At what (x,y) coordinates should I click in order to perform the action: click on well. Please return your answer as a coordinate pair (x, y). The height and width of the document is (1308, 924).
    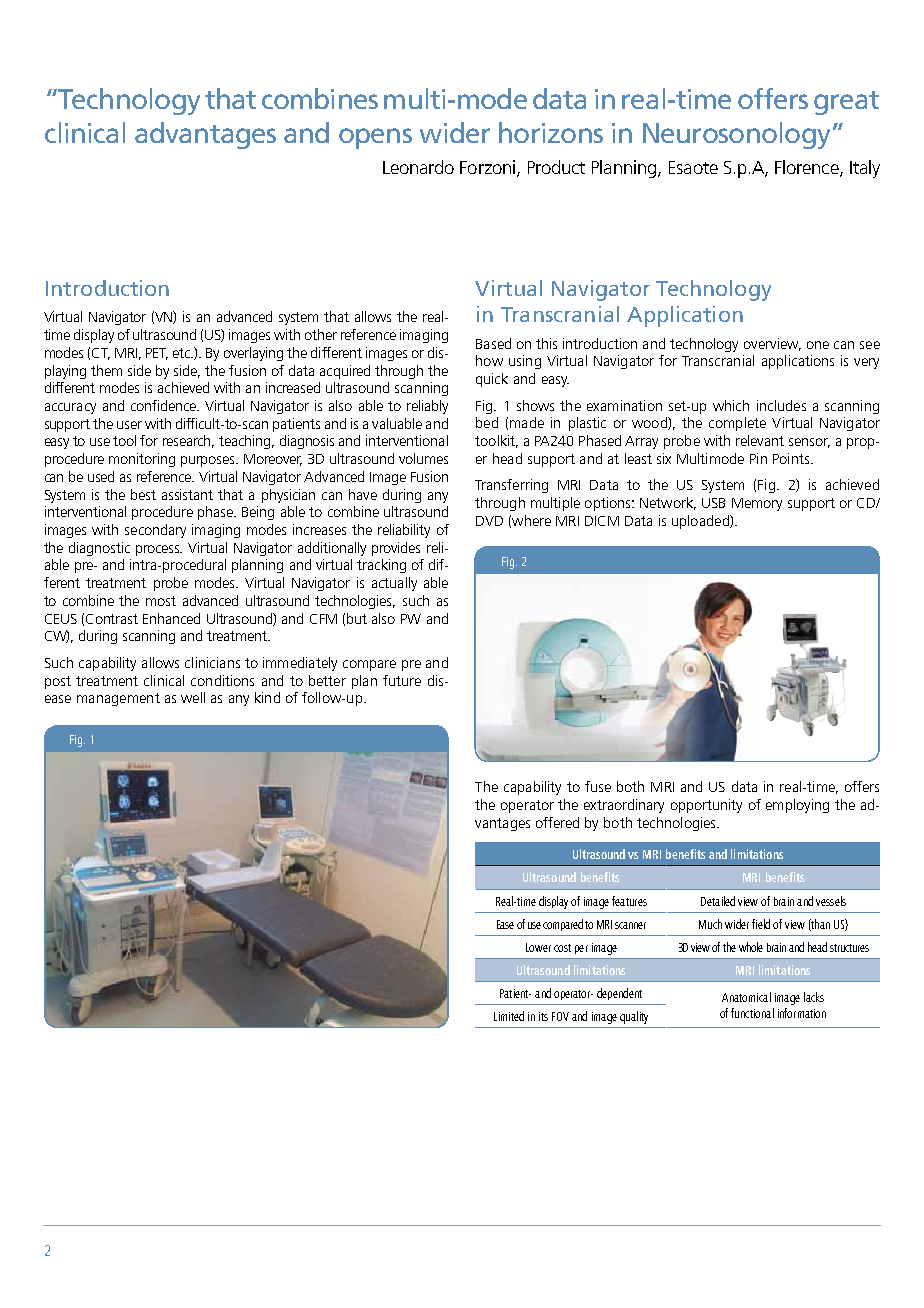
    Looking at the image, I should click on (193, 697).
